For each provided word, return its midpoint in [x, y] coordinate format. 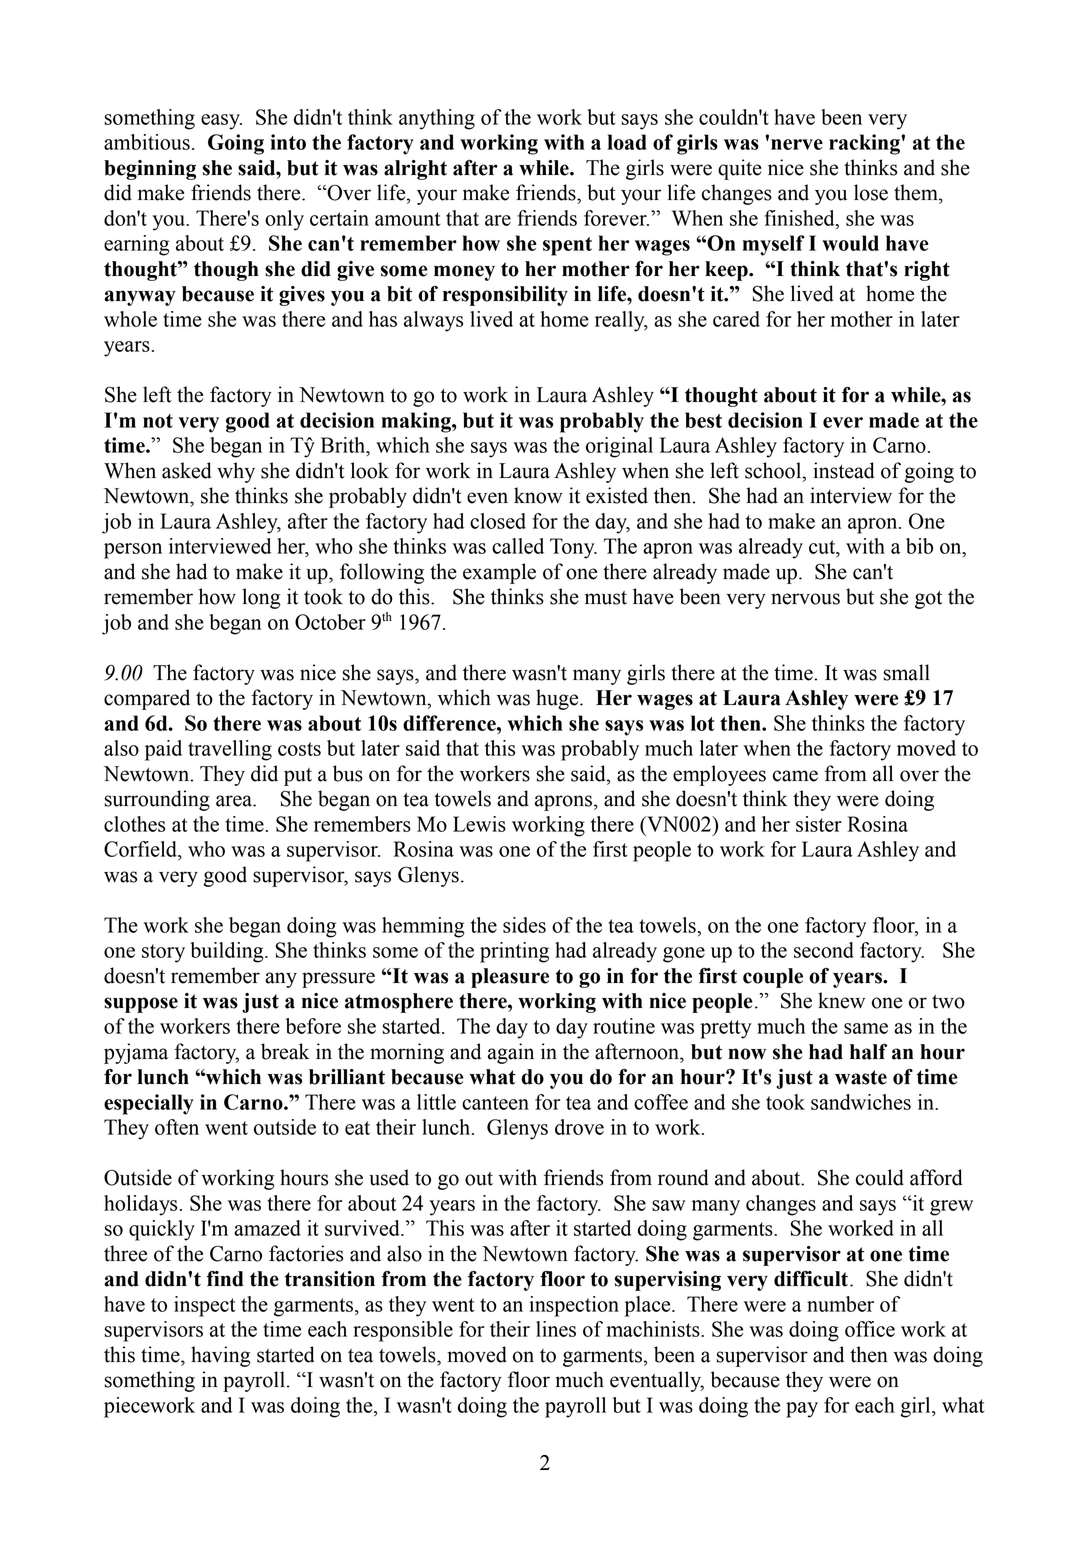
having [221, 1356]
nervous [805, 599]
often [177, 1127]
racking [865, 144]
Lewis [479, 824]
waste [861, 1077]
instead [844, 470]
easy [221, 122]
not [158, 421]
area [235, 801]
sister [819, 824]
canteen [495, 1103]
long [261, 598]
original [619, 447]
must [606, 598]
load [627, 142]
